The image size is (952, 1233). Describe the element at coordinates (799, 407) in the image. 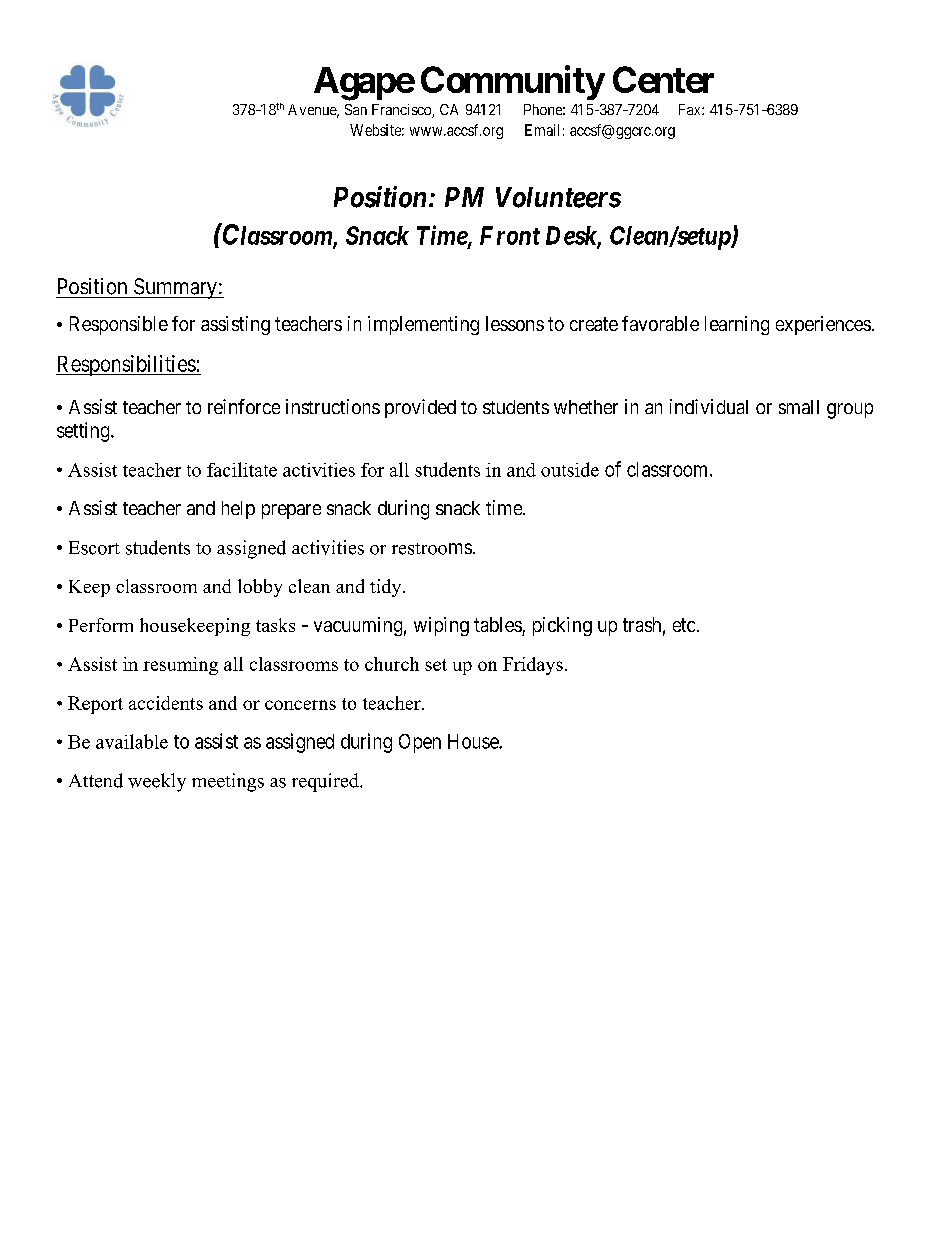

I see `small` at that location.
